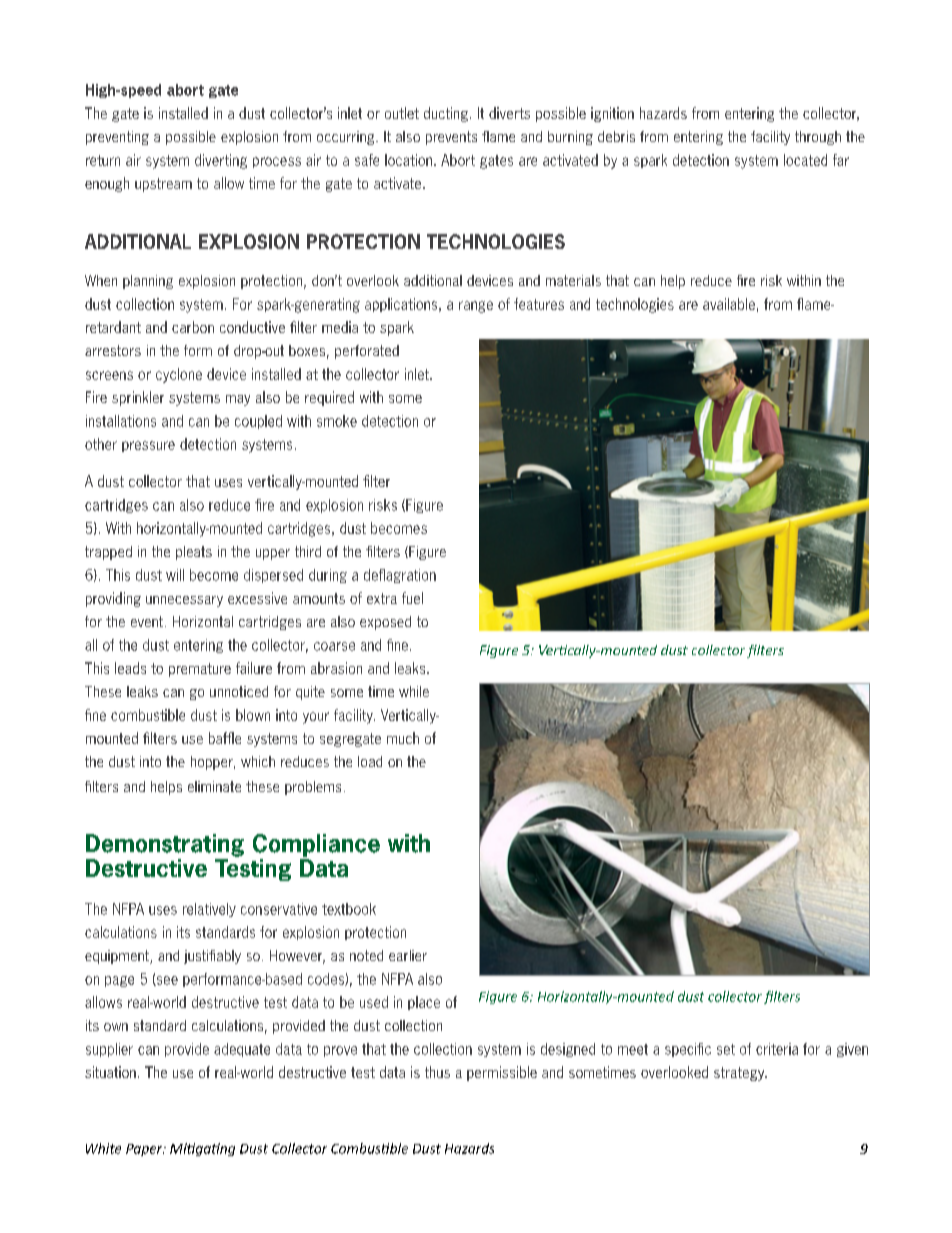 This page has width=952, height=1233. Describe the element at coordinates (202, 1149) in the page. I see `Mitigating` at that location.
